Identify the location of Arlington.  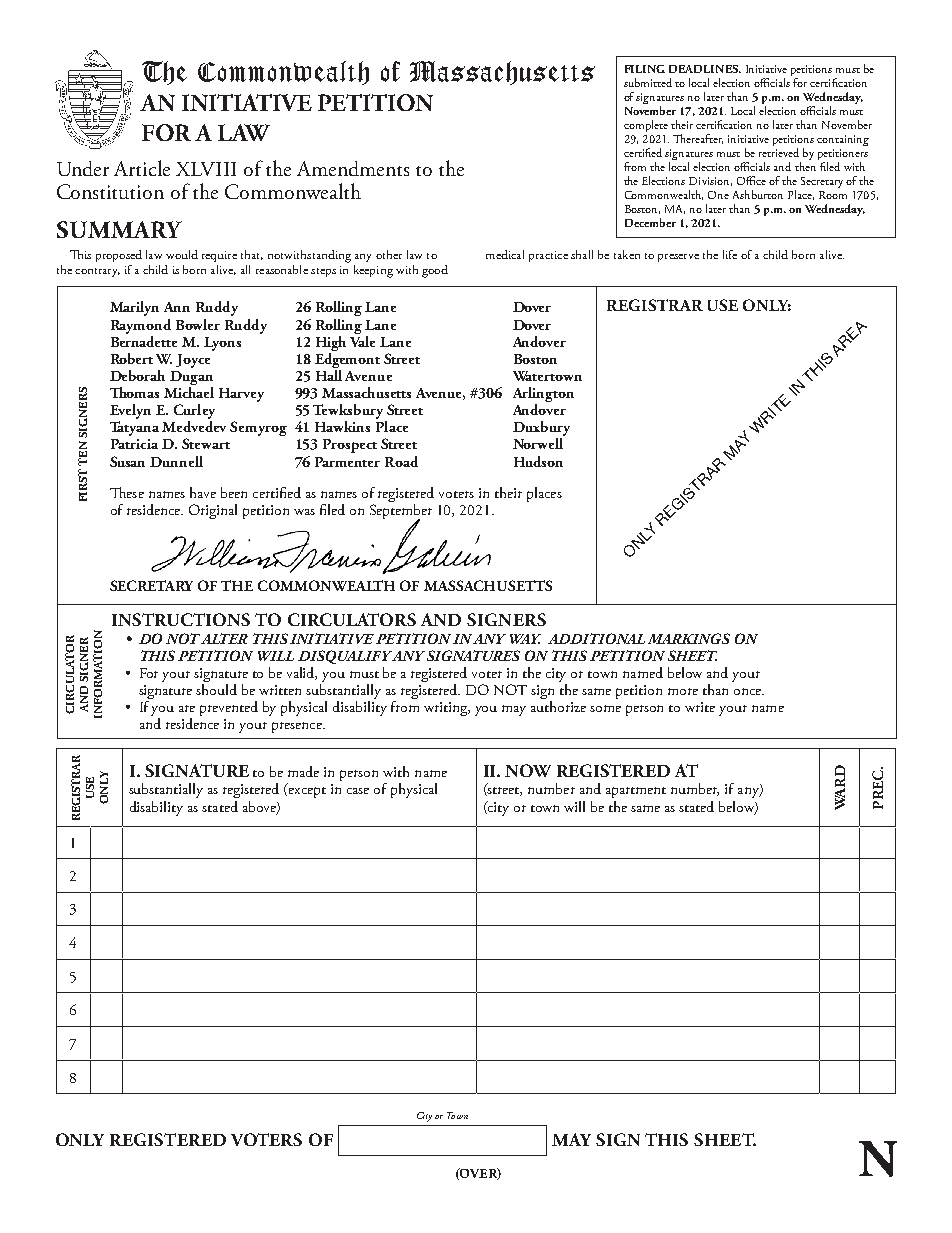
(543, 396).
